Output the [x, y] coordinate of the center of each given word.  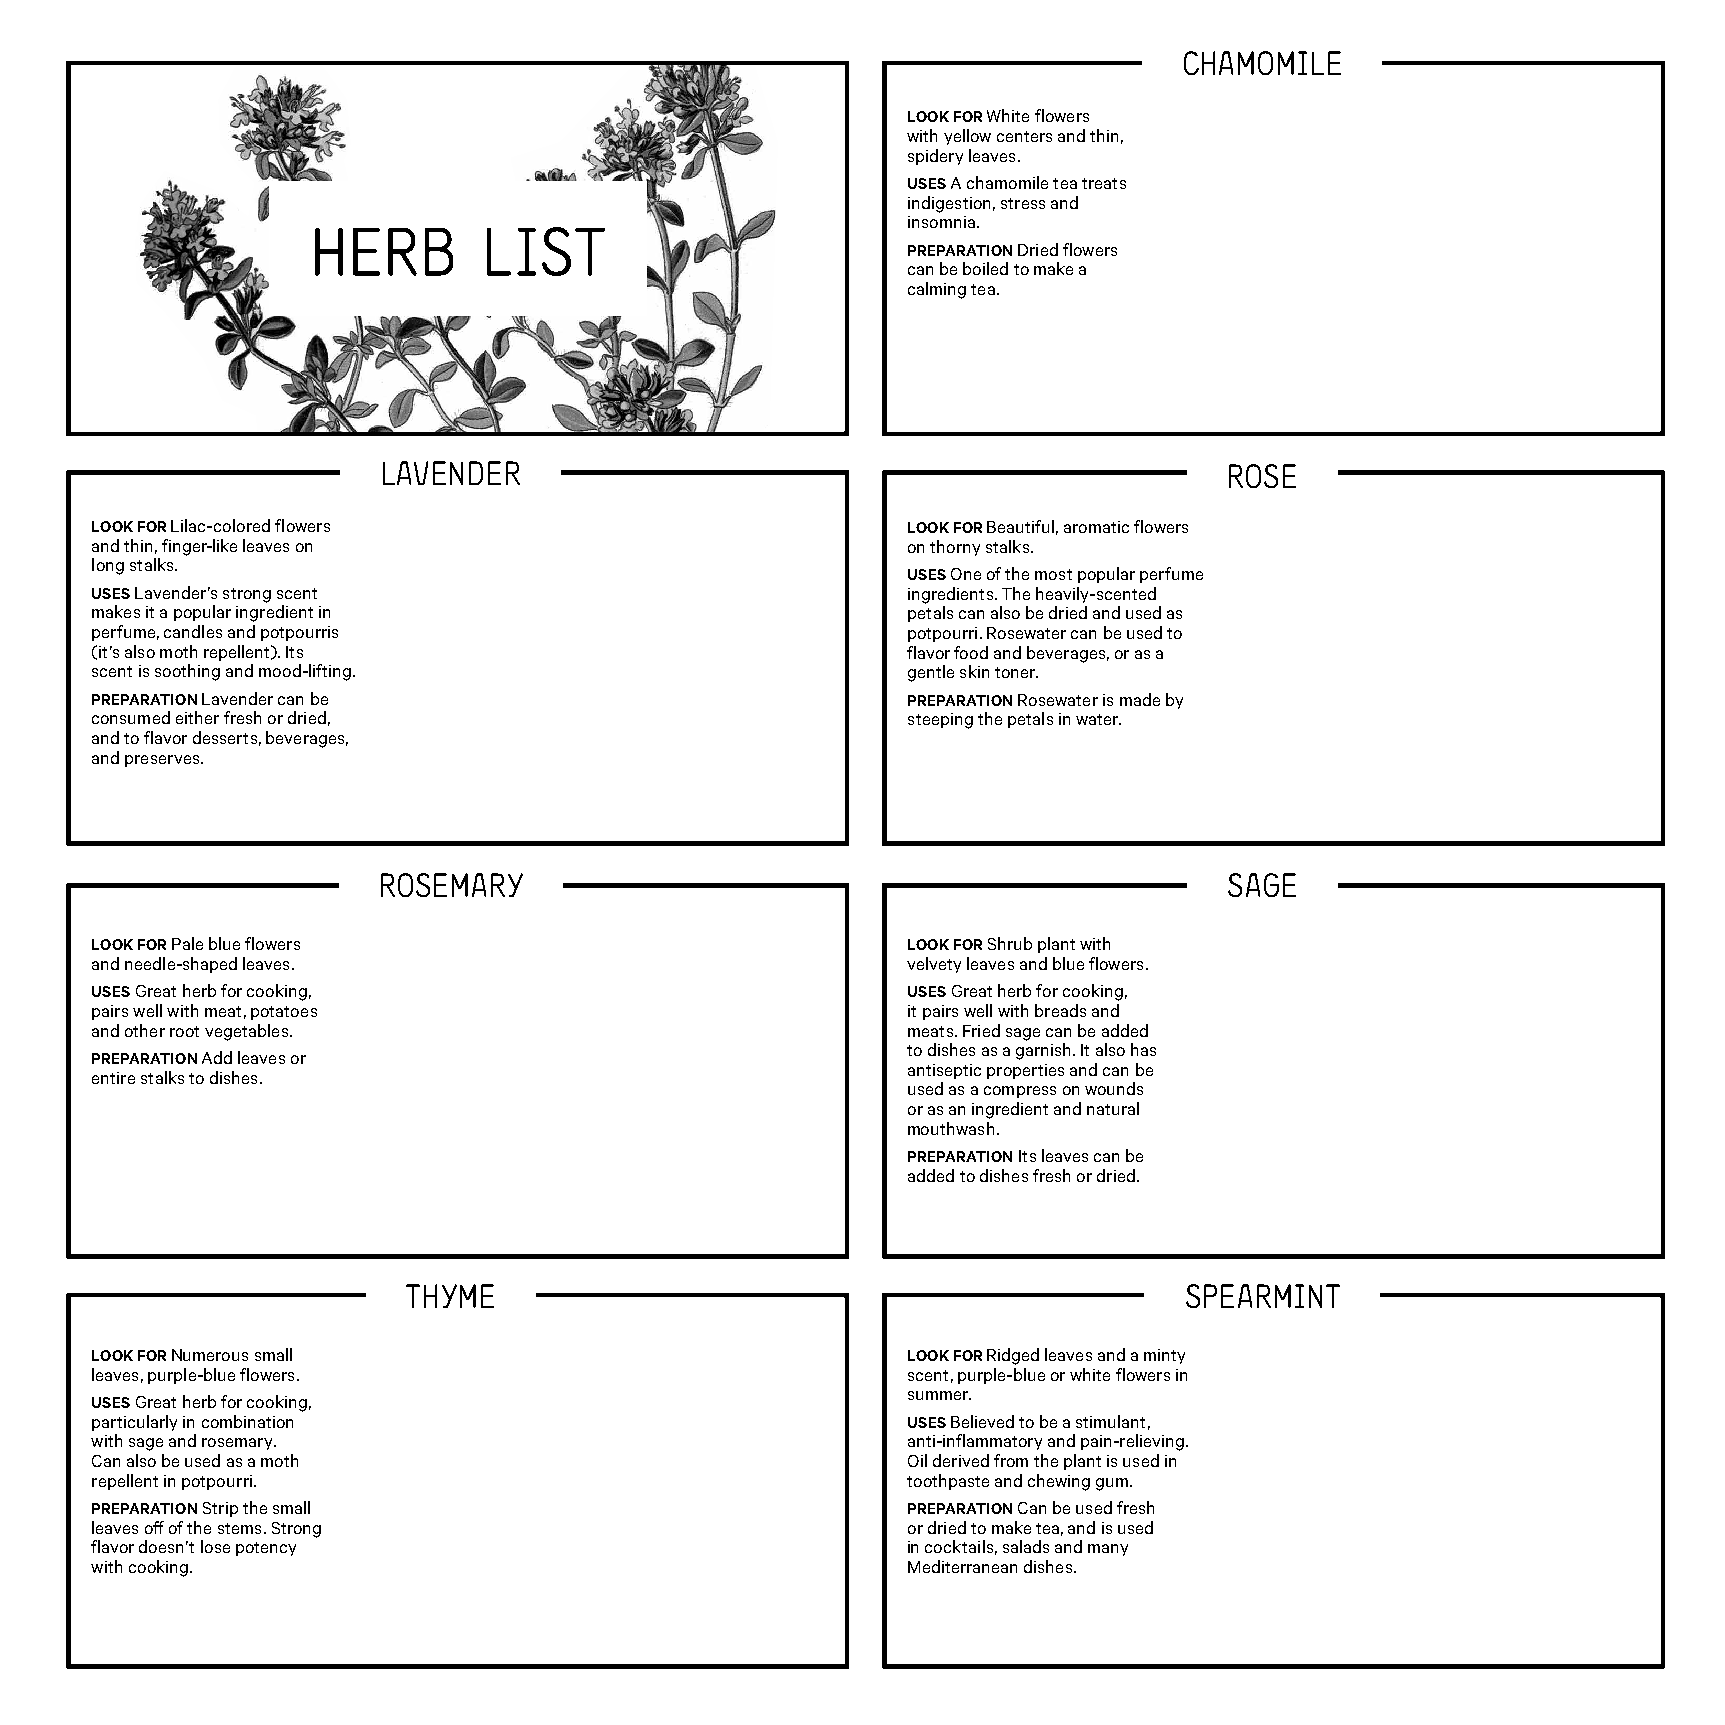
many [1108, 1550]
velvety [934, 965]
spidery [935, 157]
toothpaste [948, 1482]
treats [1104, 183]
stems [239, 1528]
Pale [187, 943]
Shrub [1010, 943]
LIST [546, 251]
